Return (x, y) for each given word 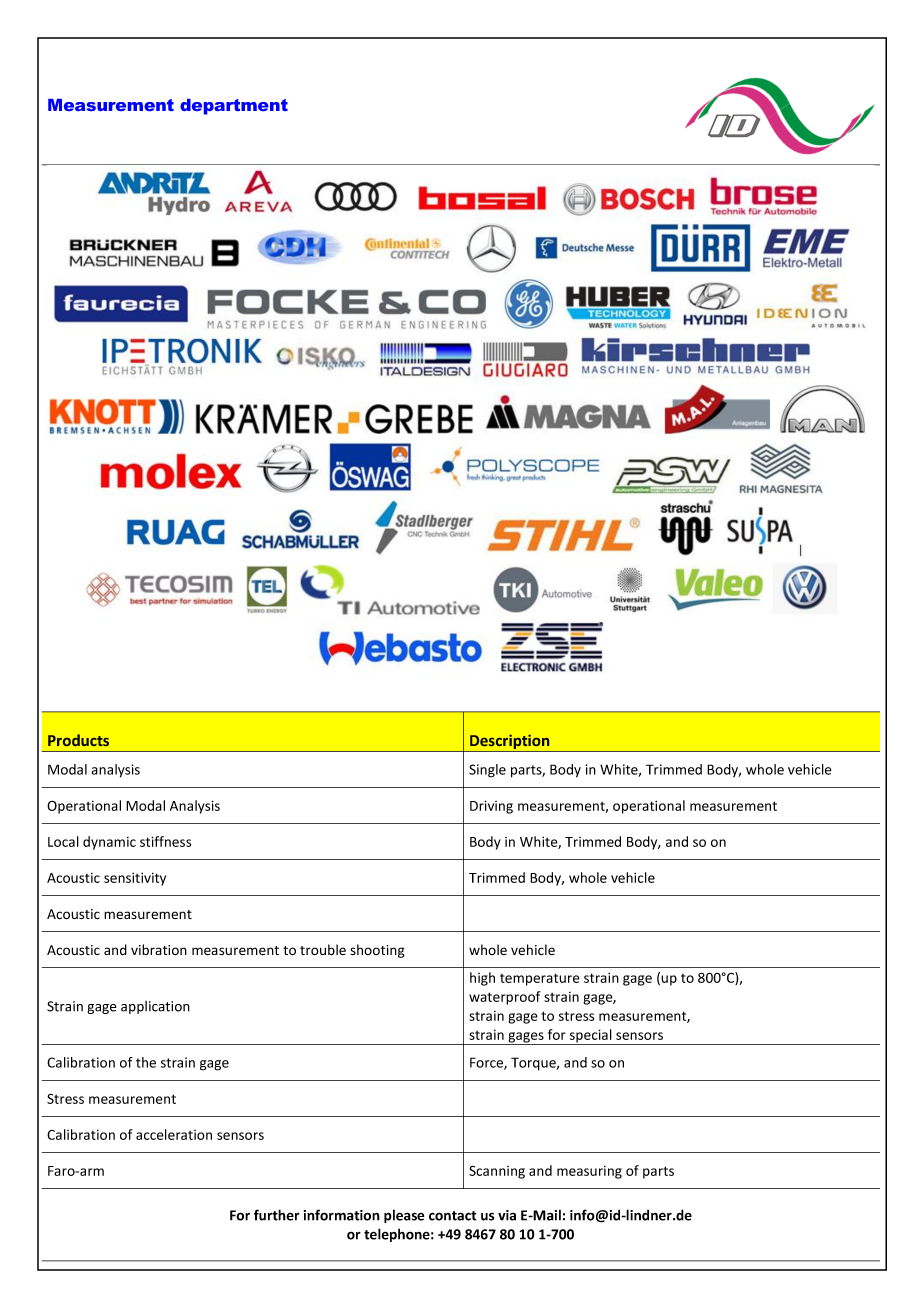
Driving (491, 807)
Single (487, 771)
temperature (540, 979)
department (234, 107)
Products (78, 740)
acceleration (174, 1134)
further (277, 1215)
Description (510, 743)
